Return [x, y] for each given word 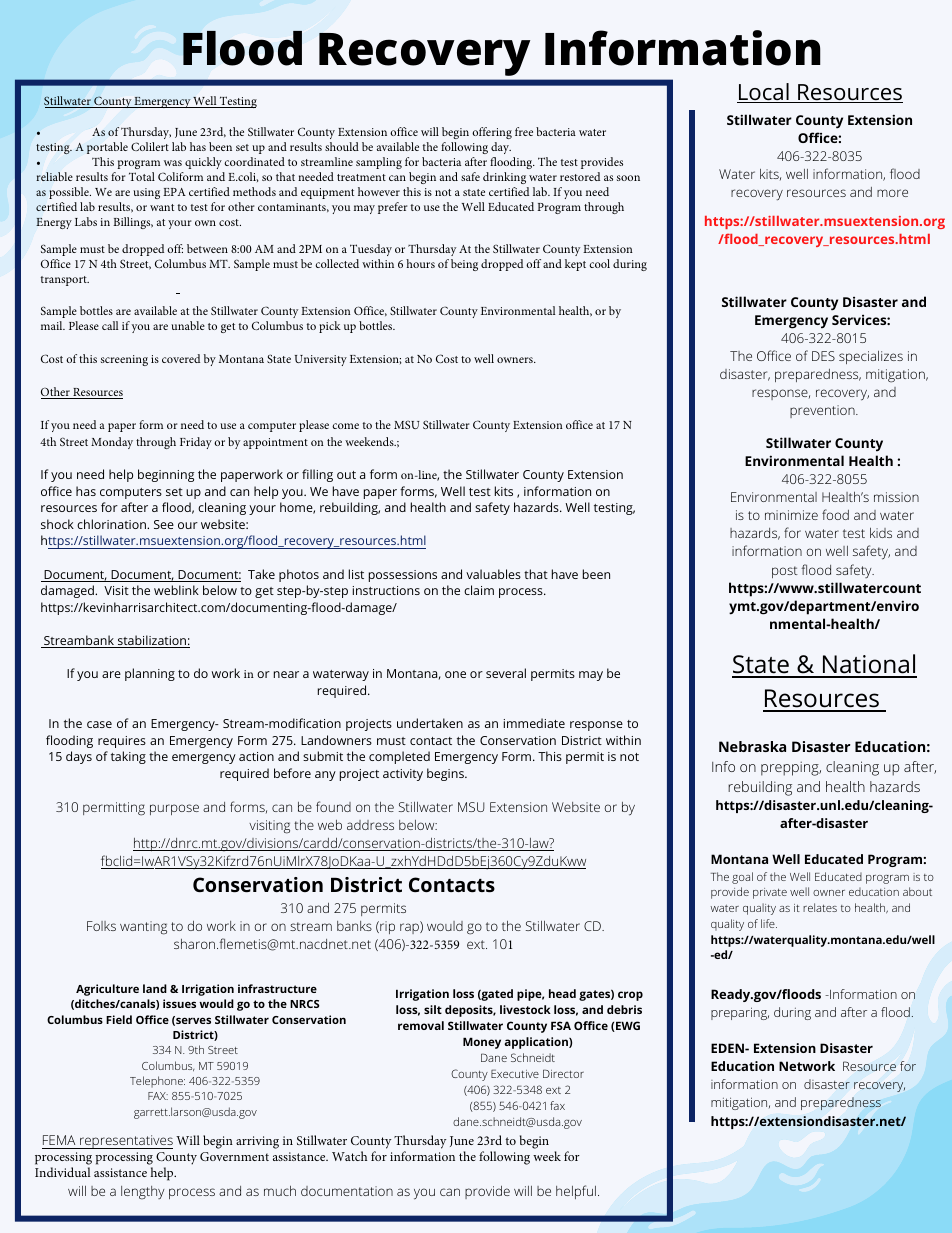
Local [764, 93]
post [785, 572]
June [186, 133]
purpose [174, 809]
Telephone [157, 1082]
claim [479, 590]
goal [742, 878]
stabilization [151, 641]
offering [492, 133]
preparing [740, 1013]
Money [482, 1043]
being [464, 265]
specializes [871, 357]
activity [403, 775]
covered [181, 358]
